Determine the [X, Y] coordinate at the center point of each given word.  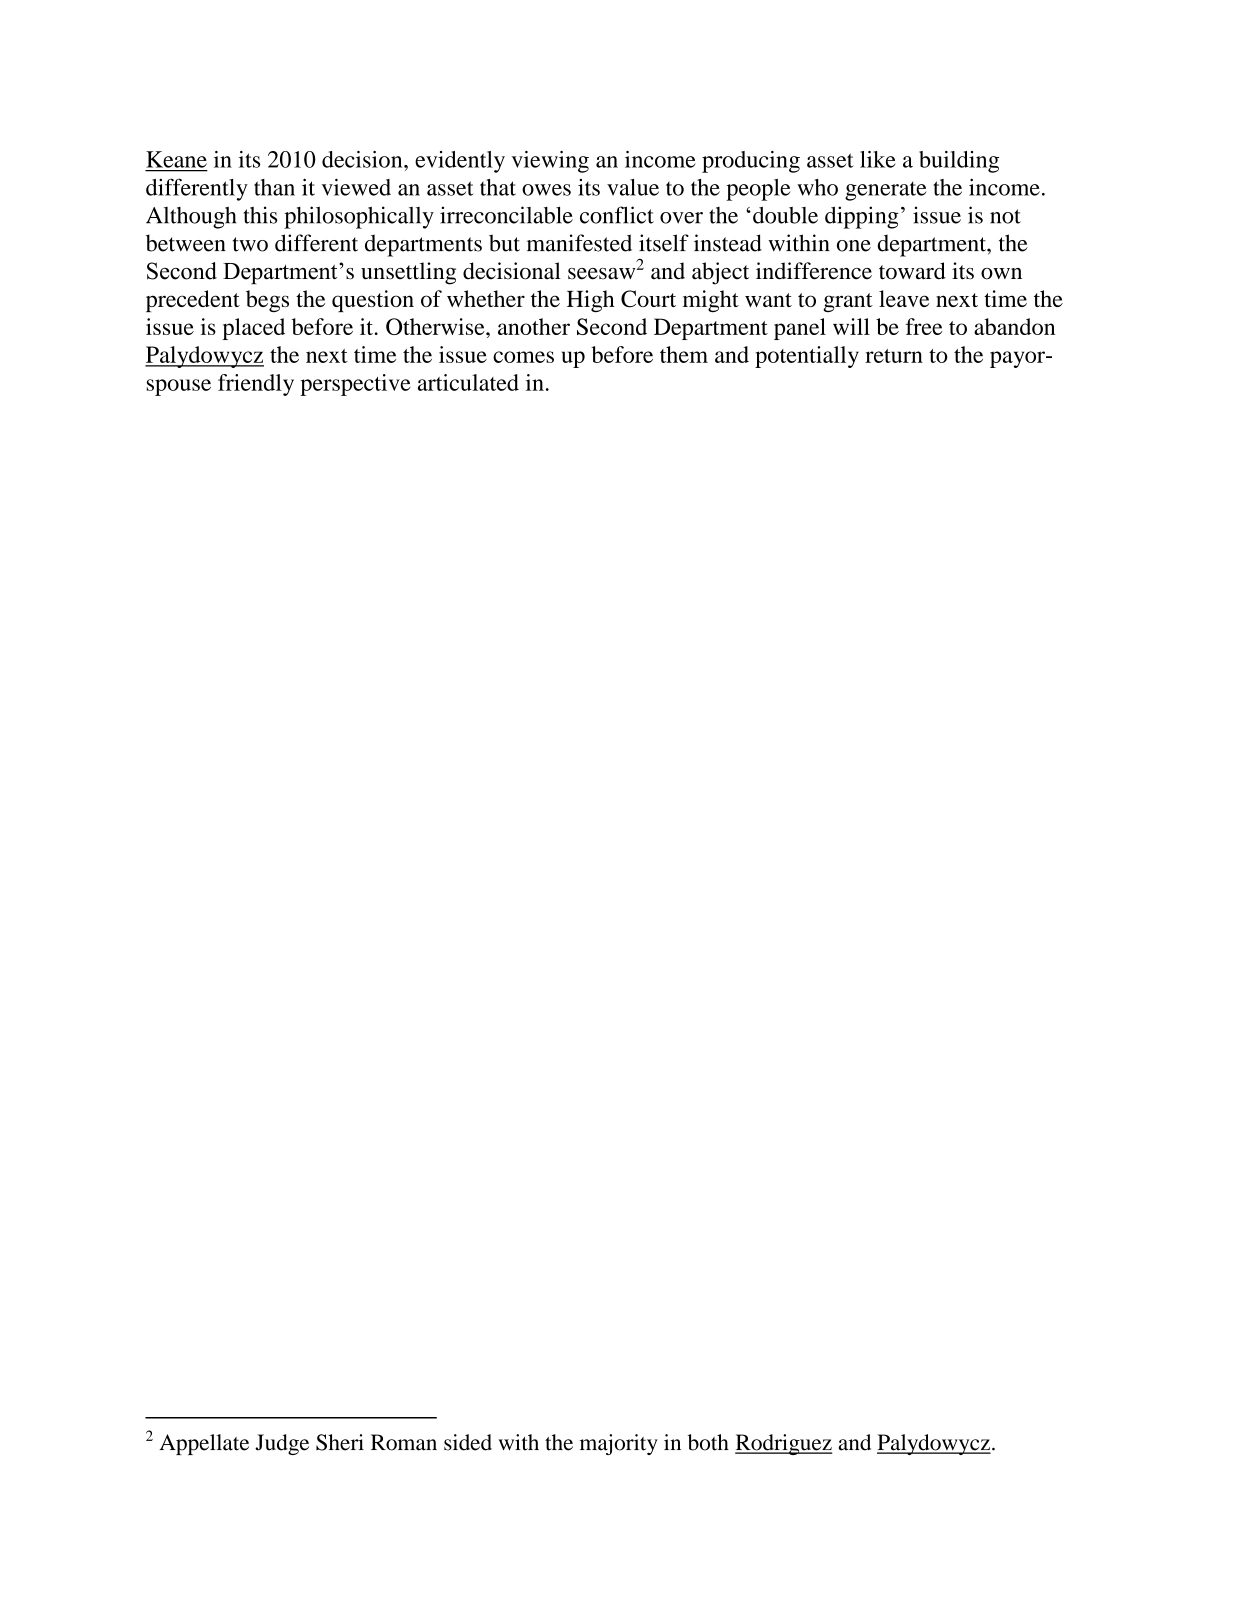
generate [886, 191]
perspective [355, 385]
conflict [617, 215]
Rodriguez [783, 1444]
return [894, 356]
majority [619, 1444]
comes [523, 357]
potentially [807, 357]
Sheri [340, 1442]
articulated [468, 382]
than [274, 187]
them [684, 354]
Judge [282, 1444]
